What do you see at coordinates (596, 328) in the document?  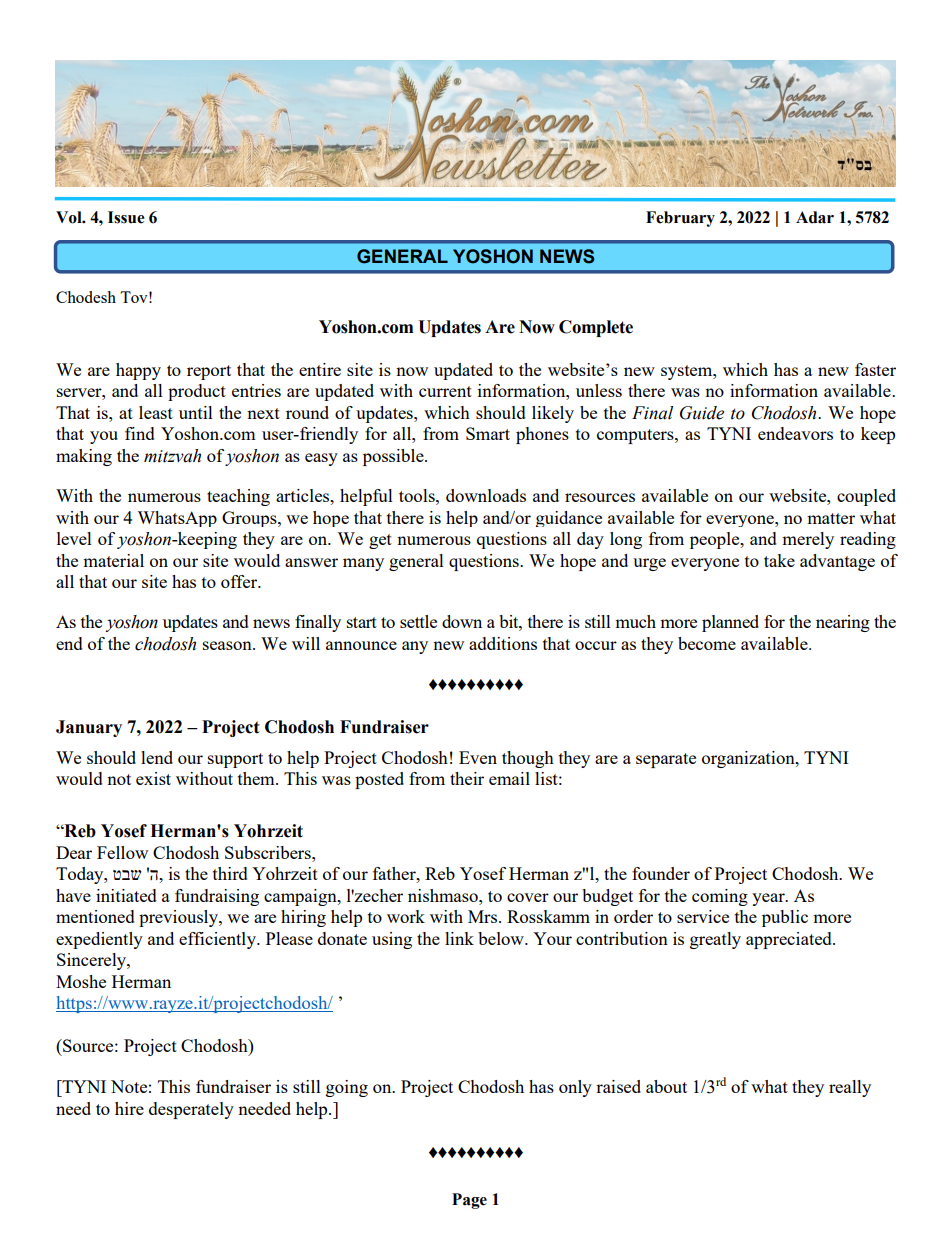 I see `Complete` at bounding box center [596, 328].
